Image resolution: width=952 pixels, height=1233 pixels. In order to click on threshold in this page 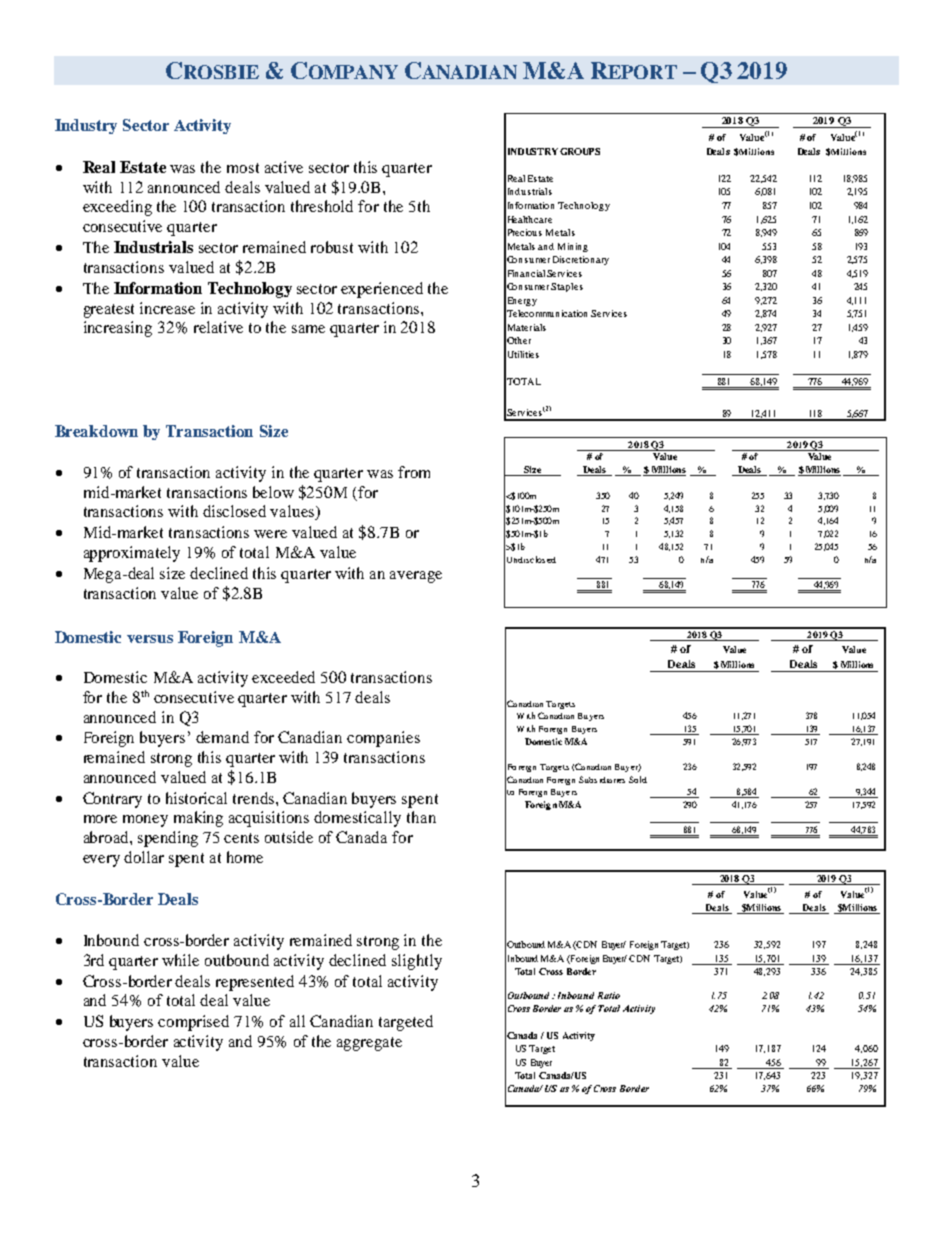, I will do `click(322, 206)`.
